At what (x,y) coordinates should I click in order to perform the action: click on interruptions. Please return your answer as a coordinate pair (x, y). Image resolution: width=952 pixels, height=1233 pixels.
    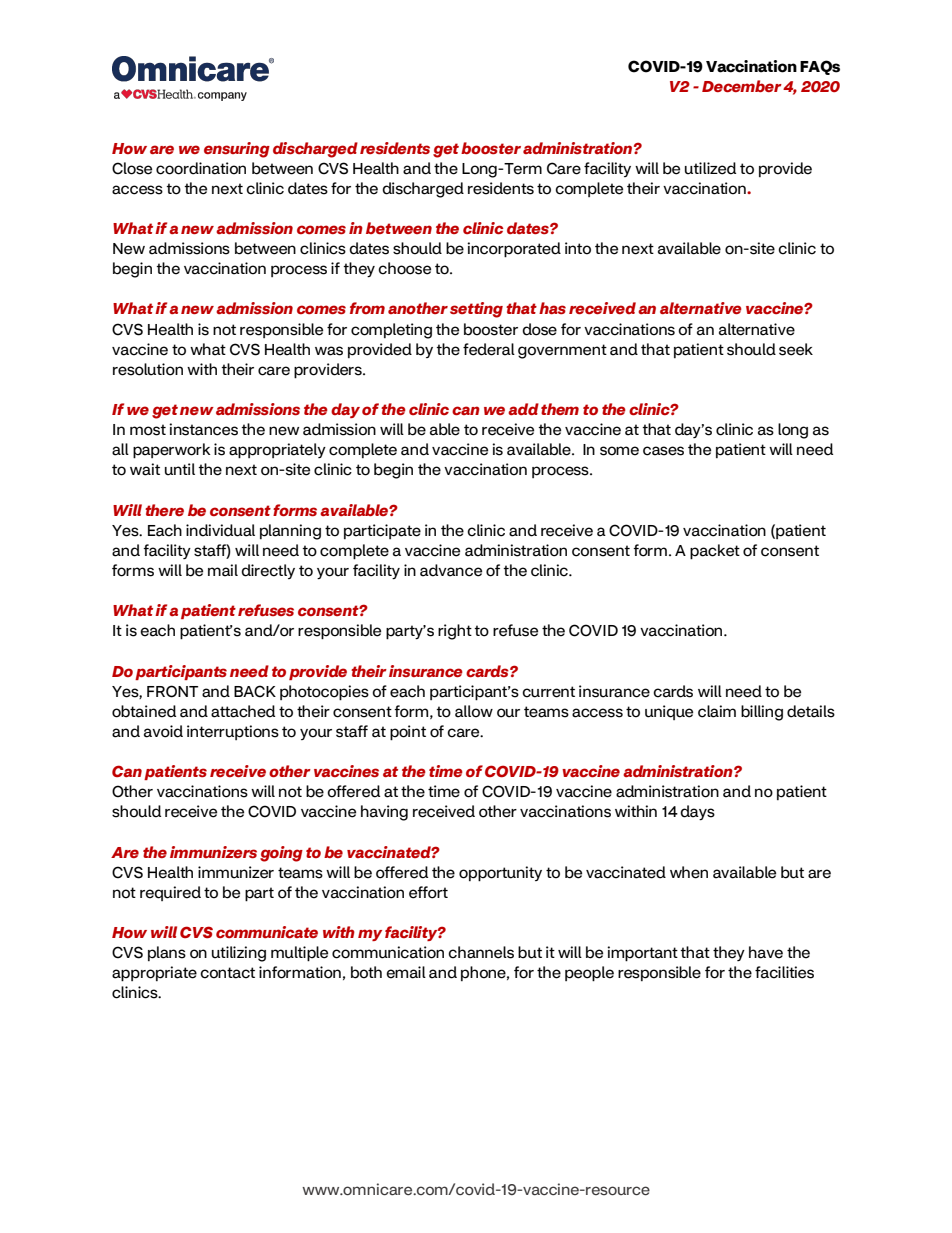
    Looking at the image, I should click on (233, 732).
